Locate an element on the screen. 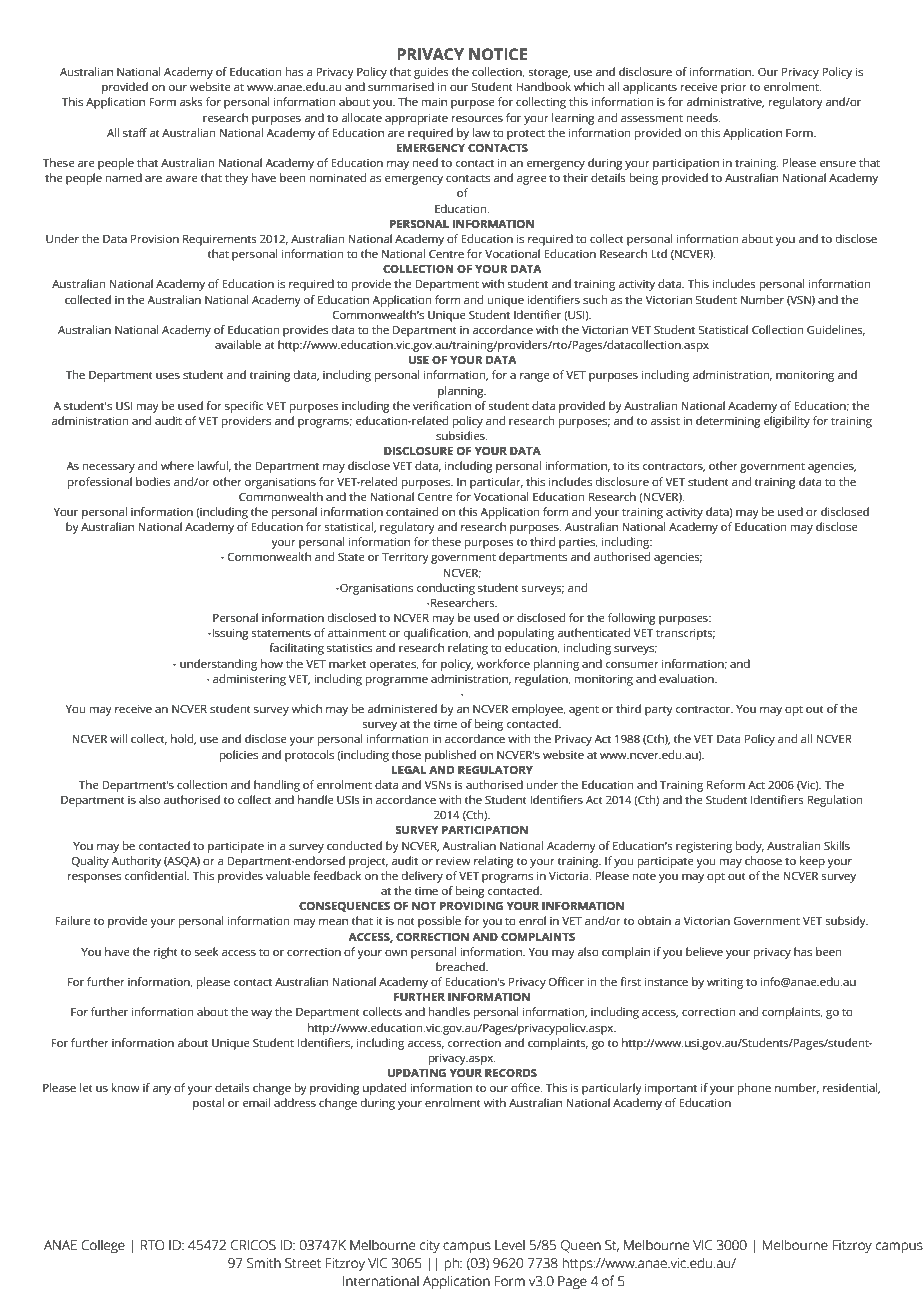 Image resolution: width=924 pixels, height=1308 pixels. main is located at coordinates (434, 101).
